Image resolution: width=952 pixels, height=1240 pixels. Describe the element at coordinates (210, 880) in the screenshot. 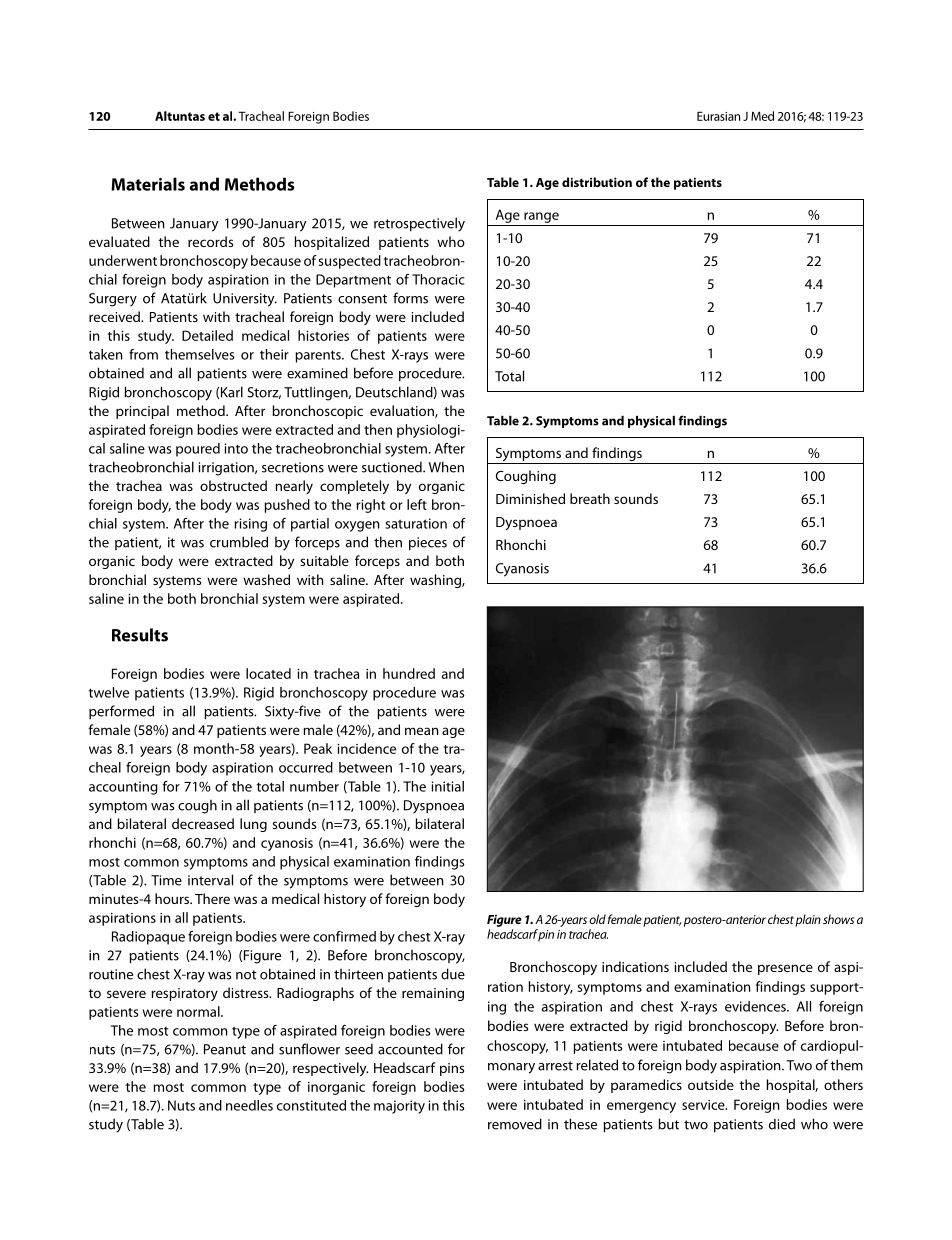

I see `interval` at that location.
